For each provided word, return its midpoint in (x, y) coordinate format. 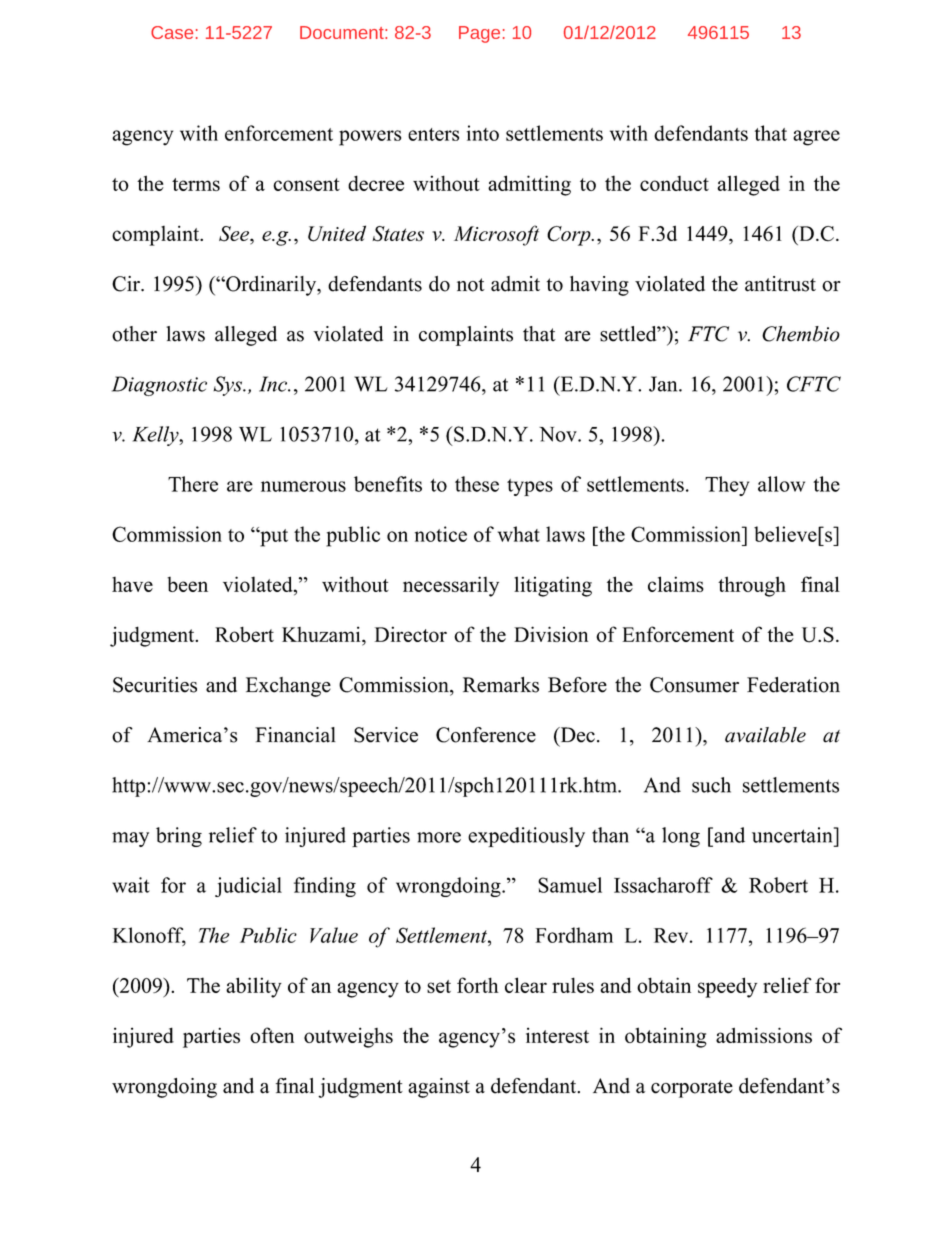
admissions (764, 1035)
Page (479, 34)
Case (172, 32)
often (272, 1035)
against (439, 1088)
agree (816, 138)
